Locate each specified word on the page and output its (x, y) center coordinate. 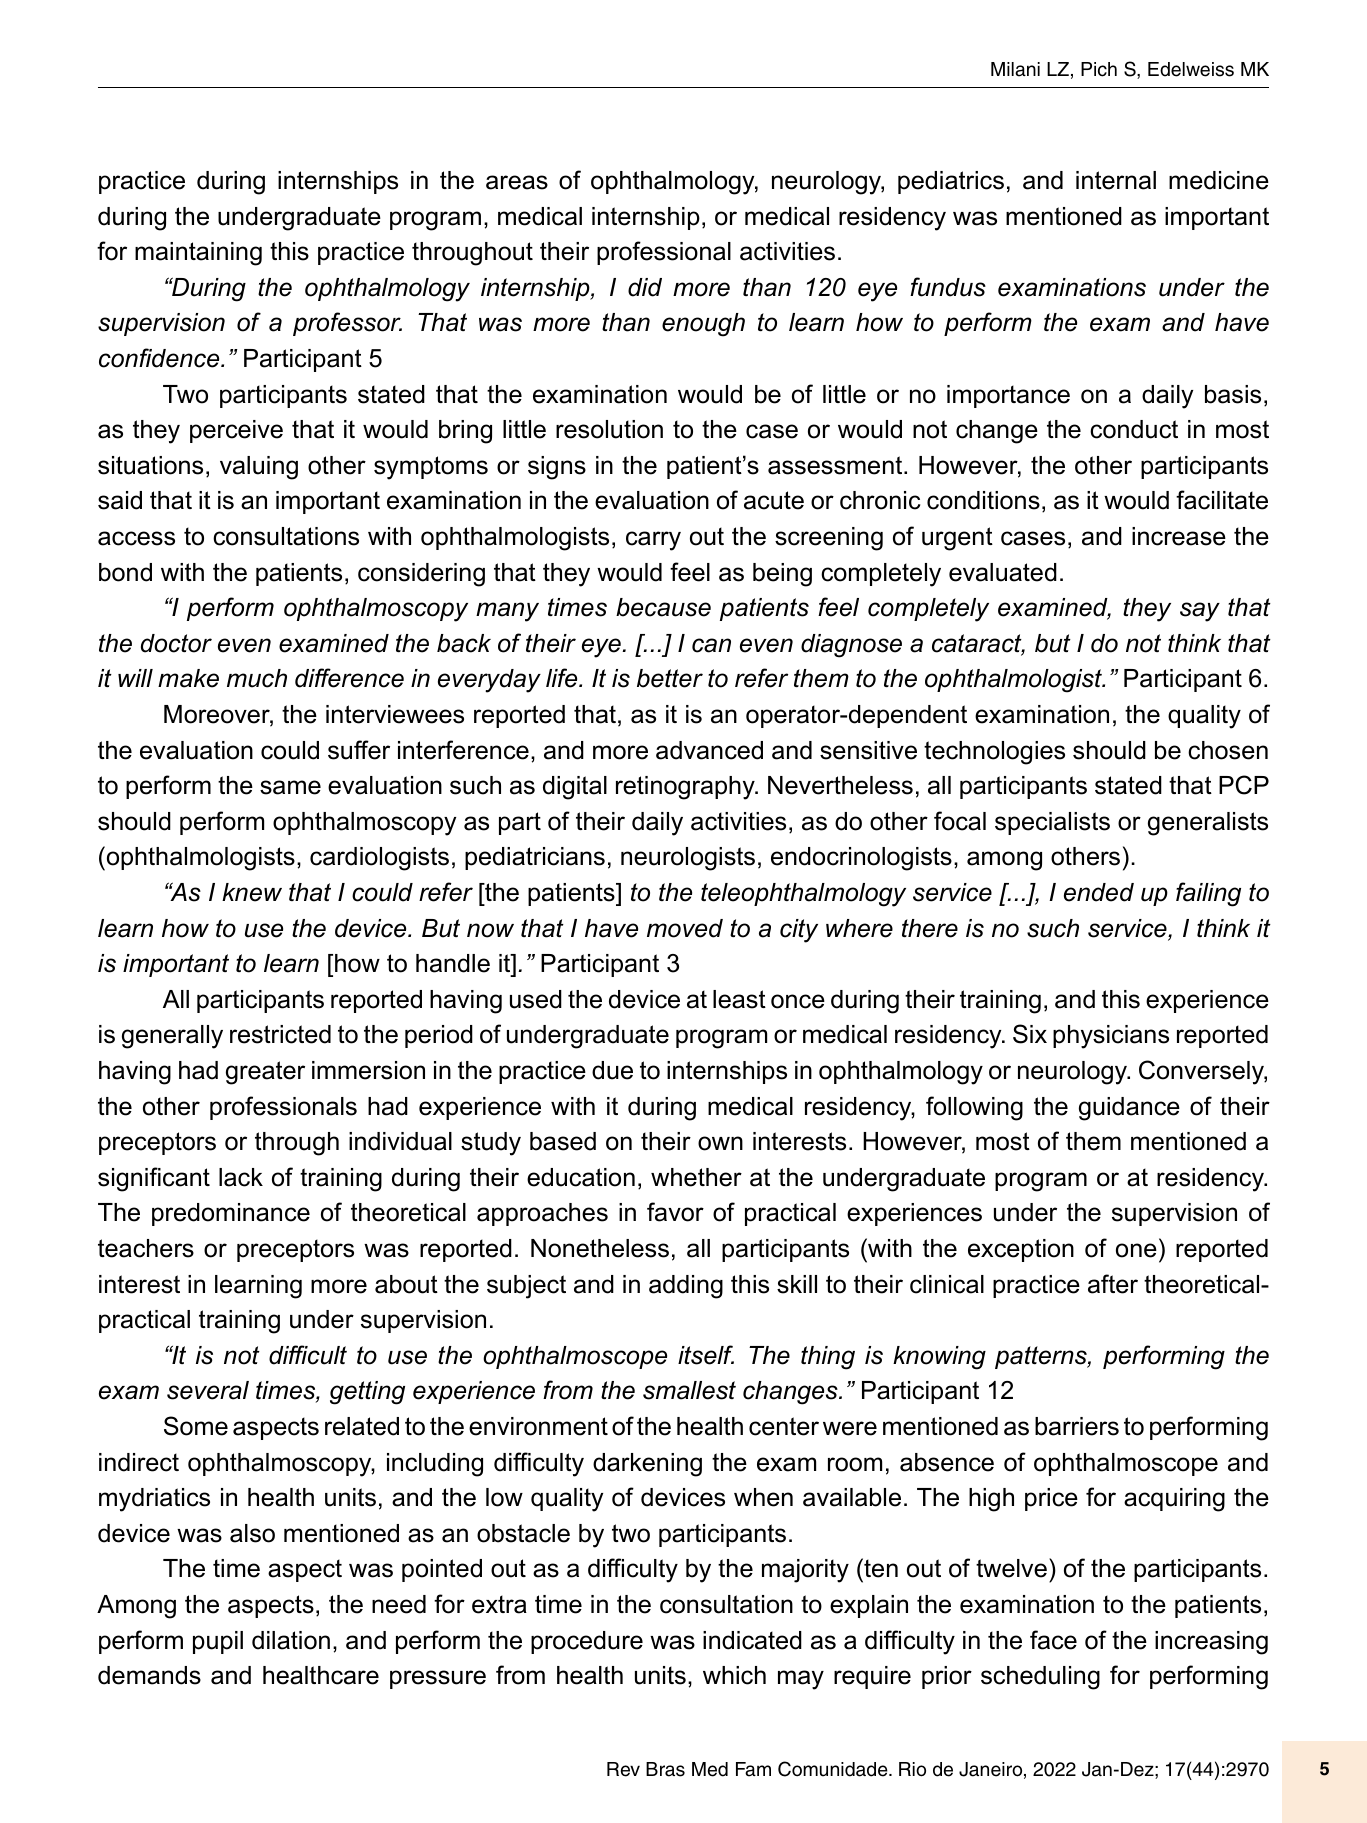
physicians (1111, 1037)
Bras (665, 1769)
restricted (280, 1034)
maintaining (198, 254)
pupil (218, 1642)
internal (1116, 180)
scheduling (1040, 1678)
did (645, 287)
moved (685, 928)
